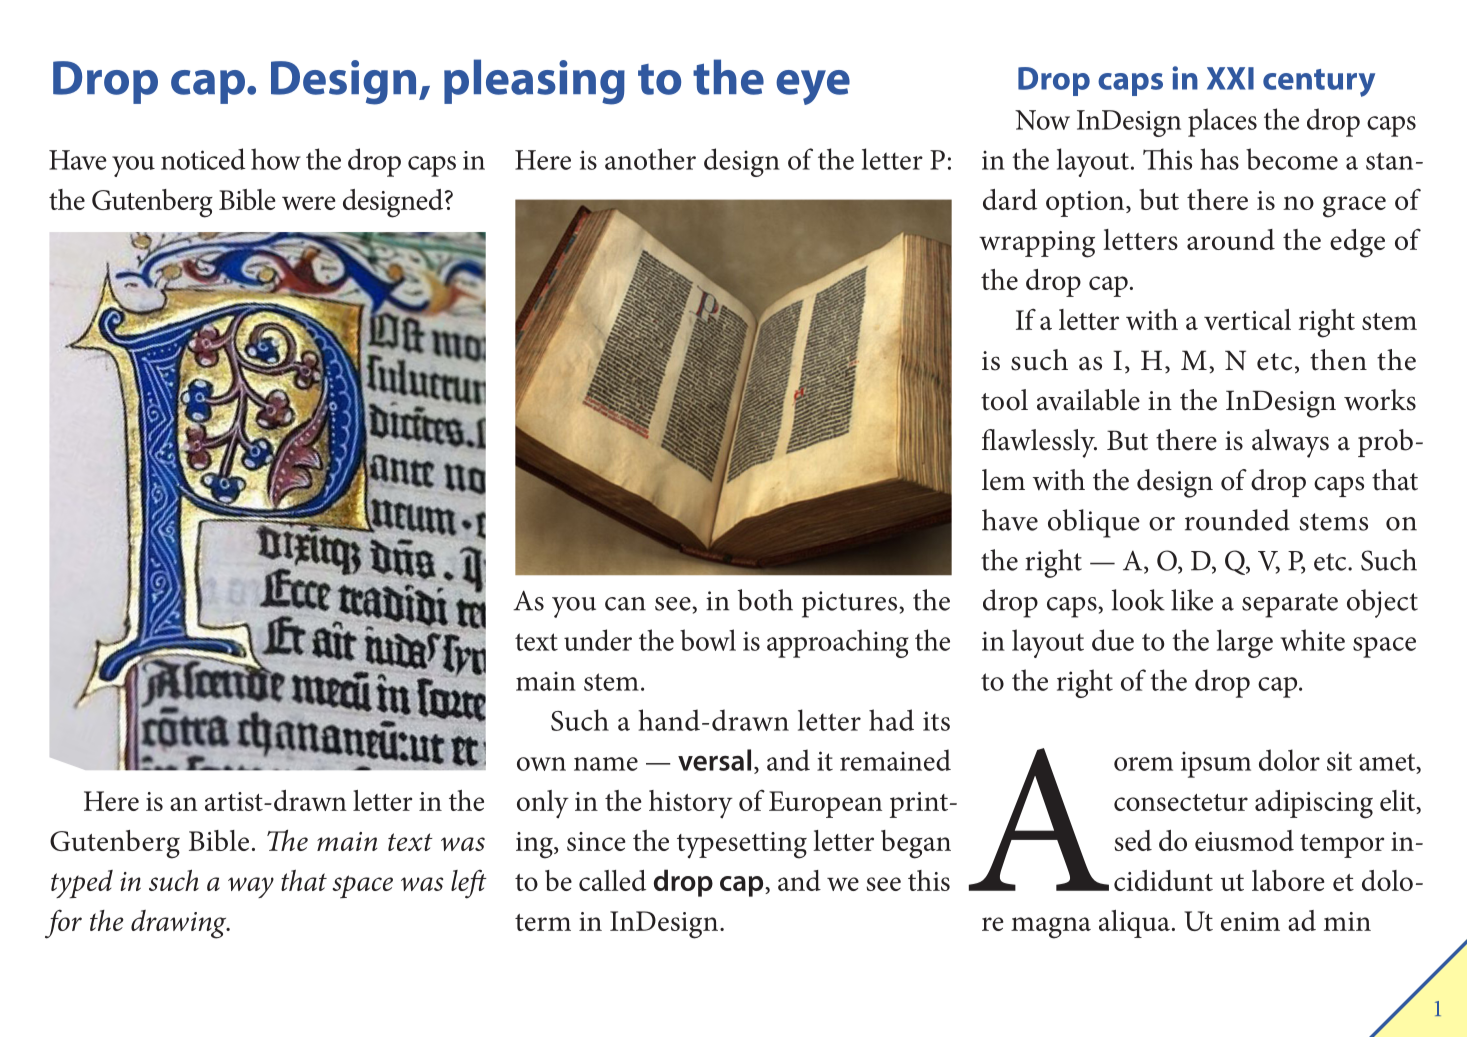 The image size is (1467, 1037). Describe the element at coordinates (1037, 244) in the image. I see `wrapping` at that location.
